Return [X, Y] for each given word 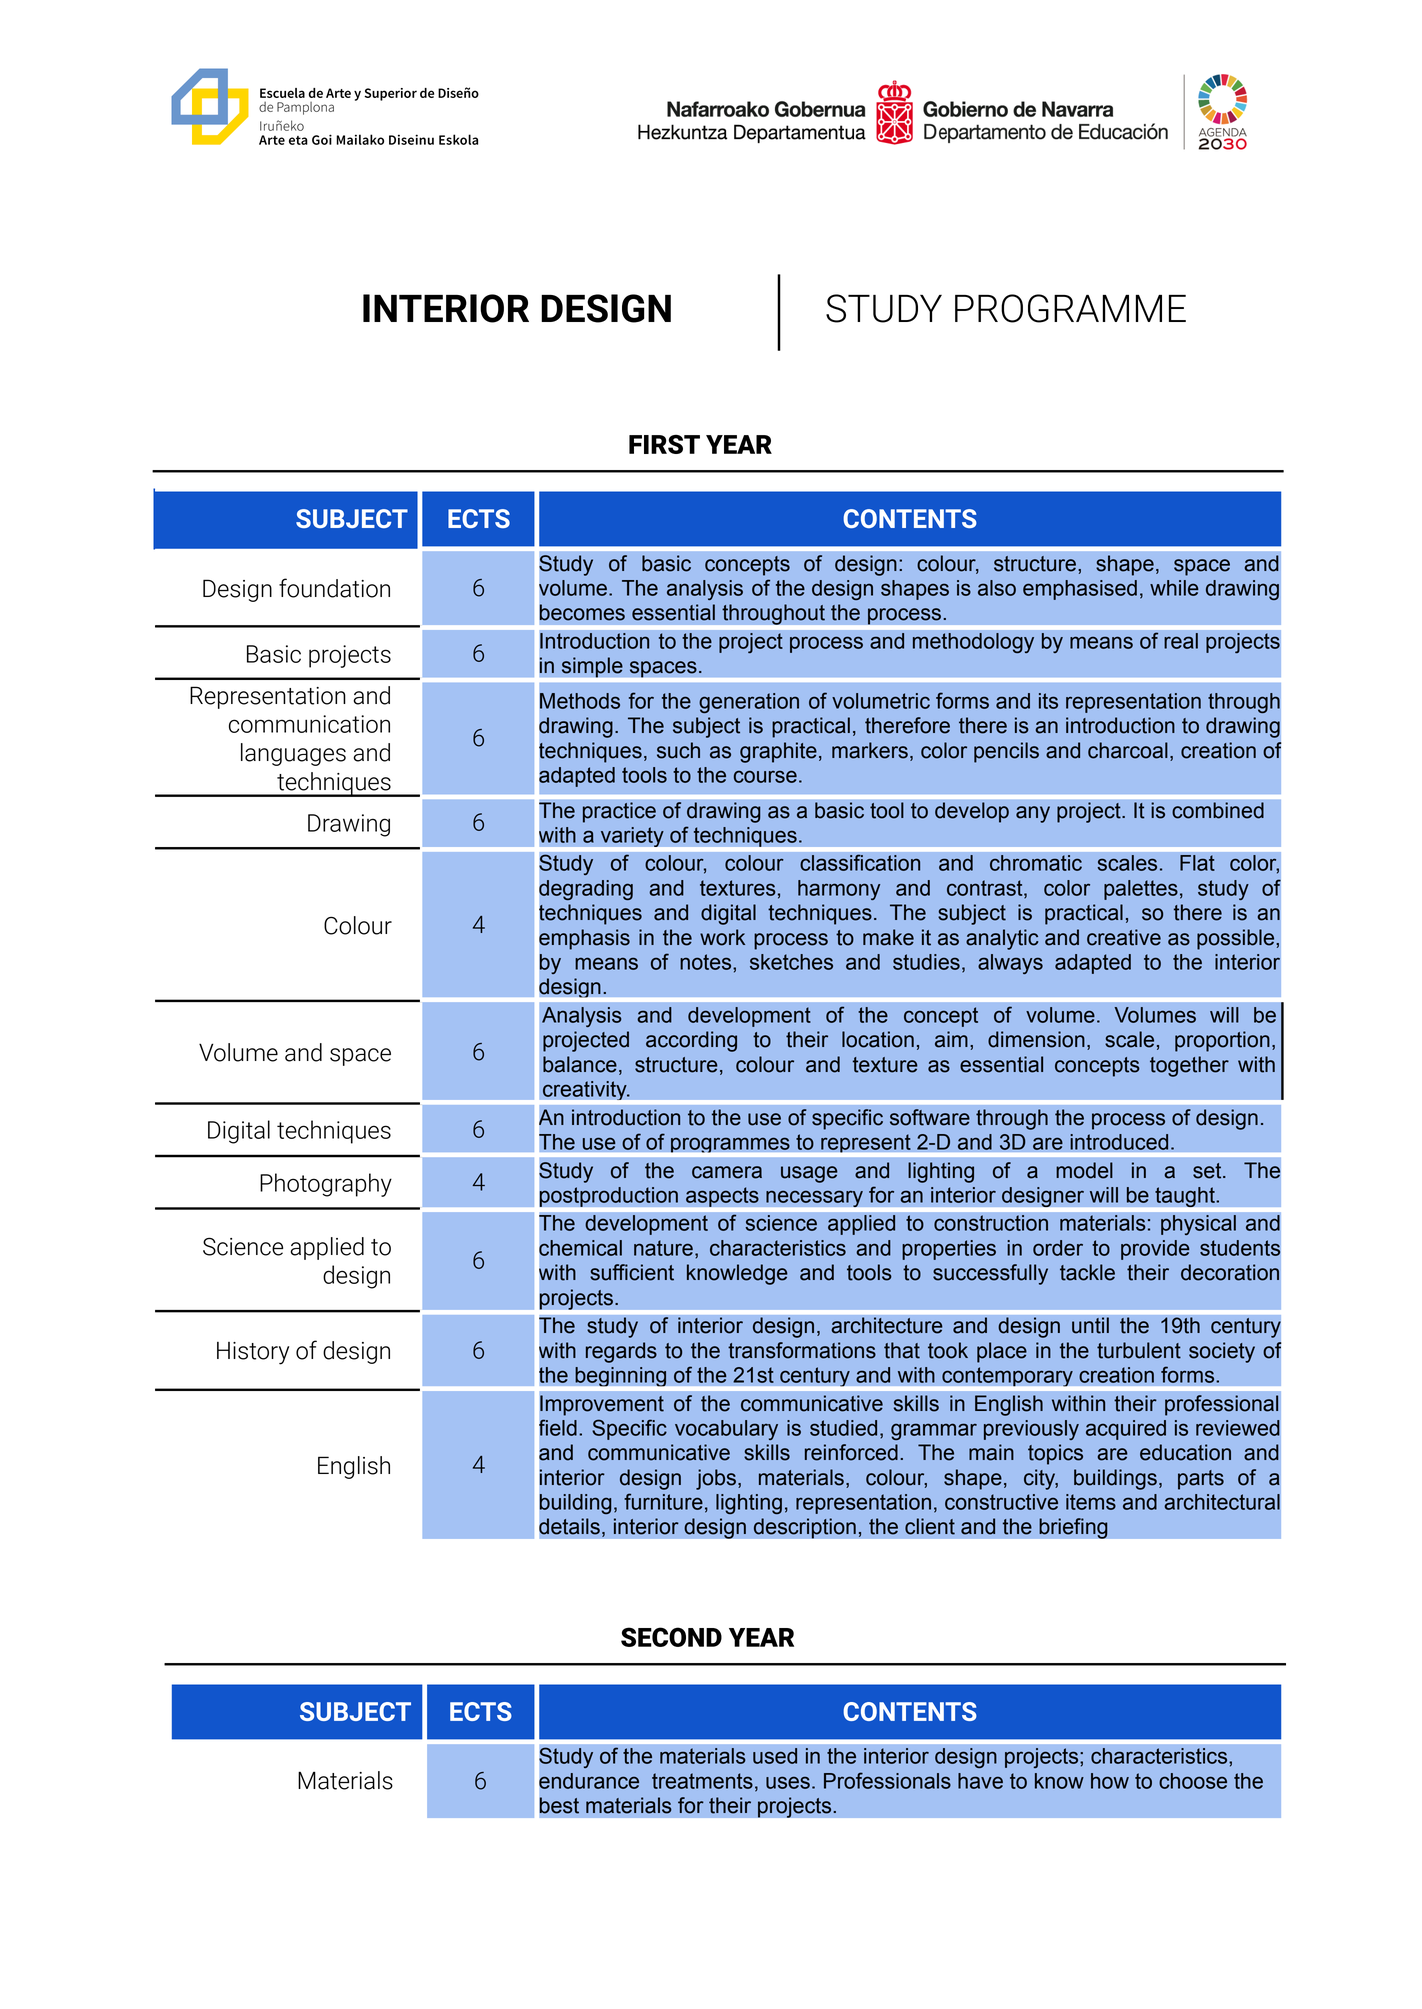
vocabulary [726, 1430]
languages [293, 754]
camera [727, 1172]
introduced [1119, 1142]
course [765, 776]
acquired [1126, 1430]
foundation [334, 588]
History [253, 1353]
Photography [326, 1185]
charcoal [1128, 750]
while [1174, 588]
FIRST [664, 444]
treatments [702, 1781]
